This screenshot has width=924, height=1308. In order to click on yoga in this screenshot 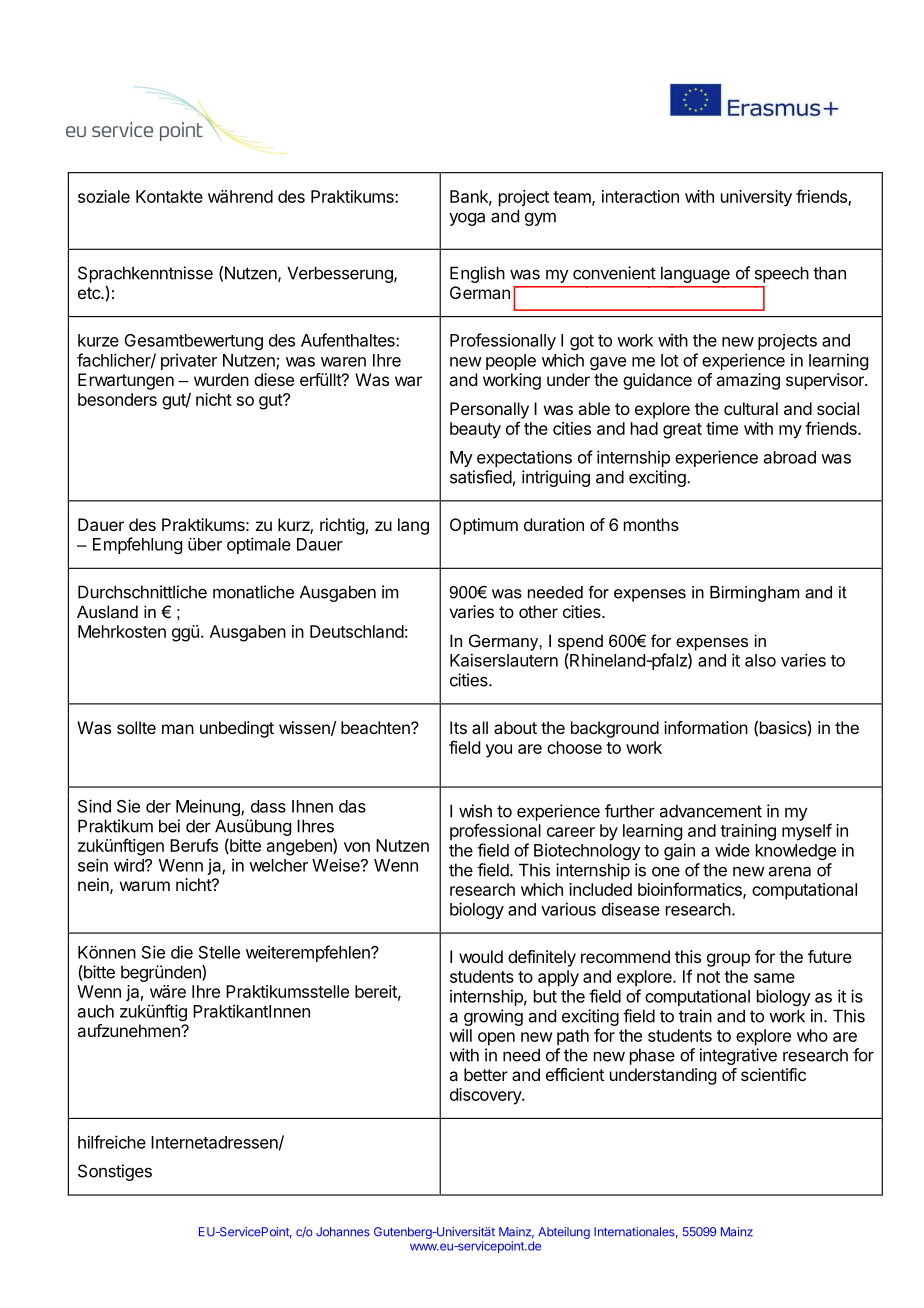, I will do `click(467, 219)`.
